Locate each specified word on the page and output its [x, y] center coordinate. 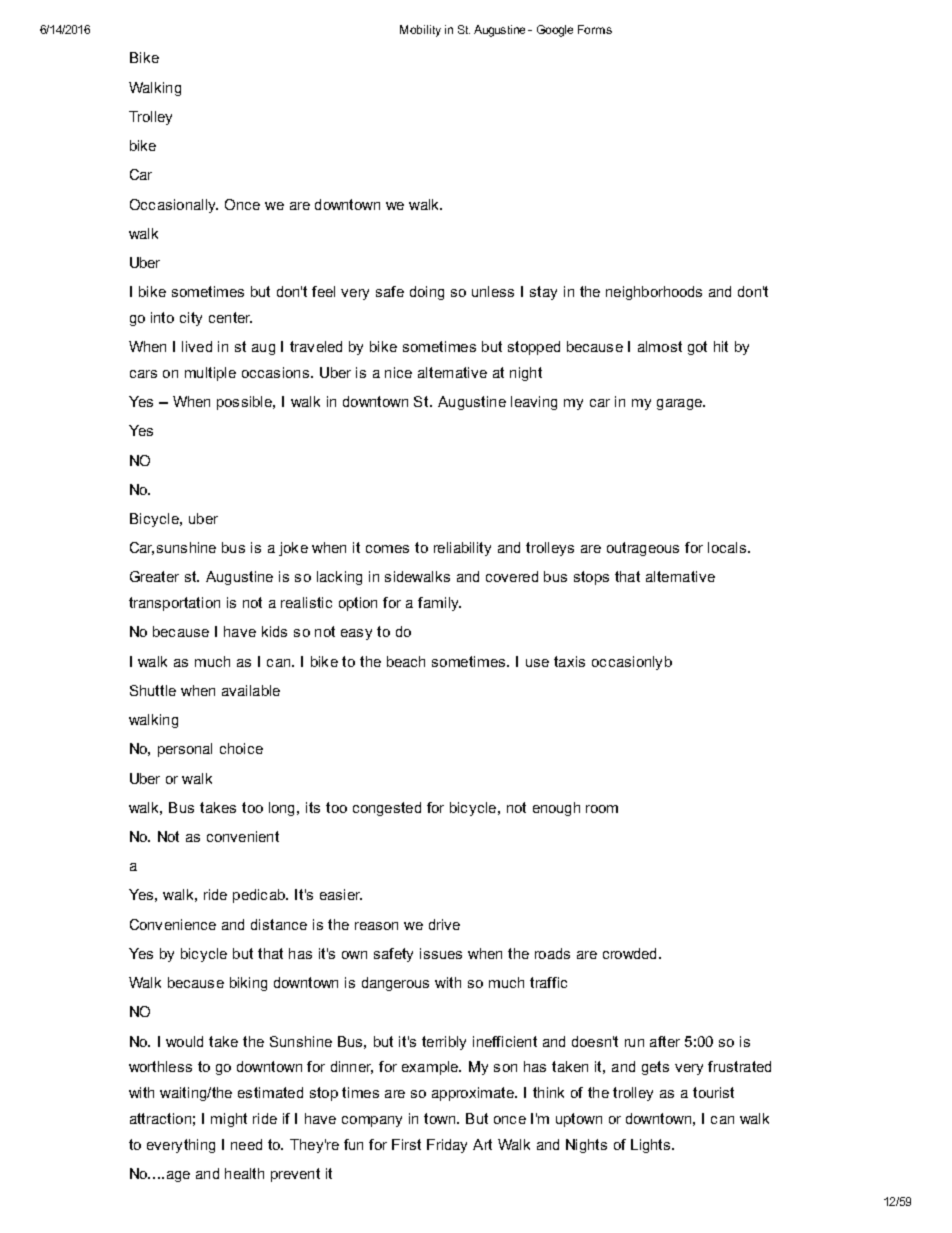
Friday [447, 1146]
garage [680, 404]
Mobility [420, 31]
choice [241, 748]
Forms [595, 29]
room [602, 809]
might [229, 1120]
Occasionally [174, 206]
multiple [210, 374]
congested [387, 809]
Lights [652, 1146]
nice [398, 372]
